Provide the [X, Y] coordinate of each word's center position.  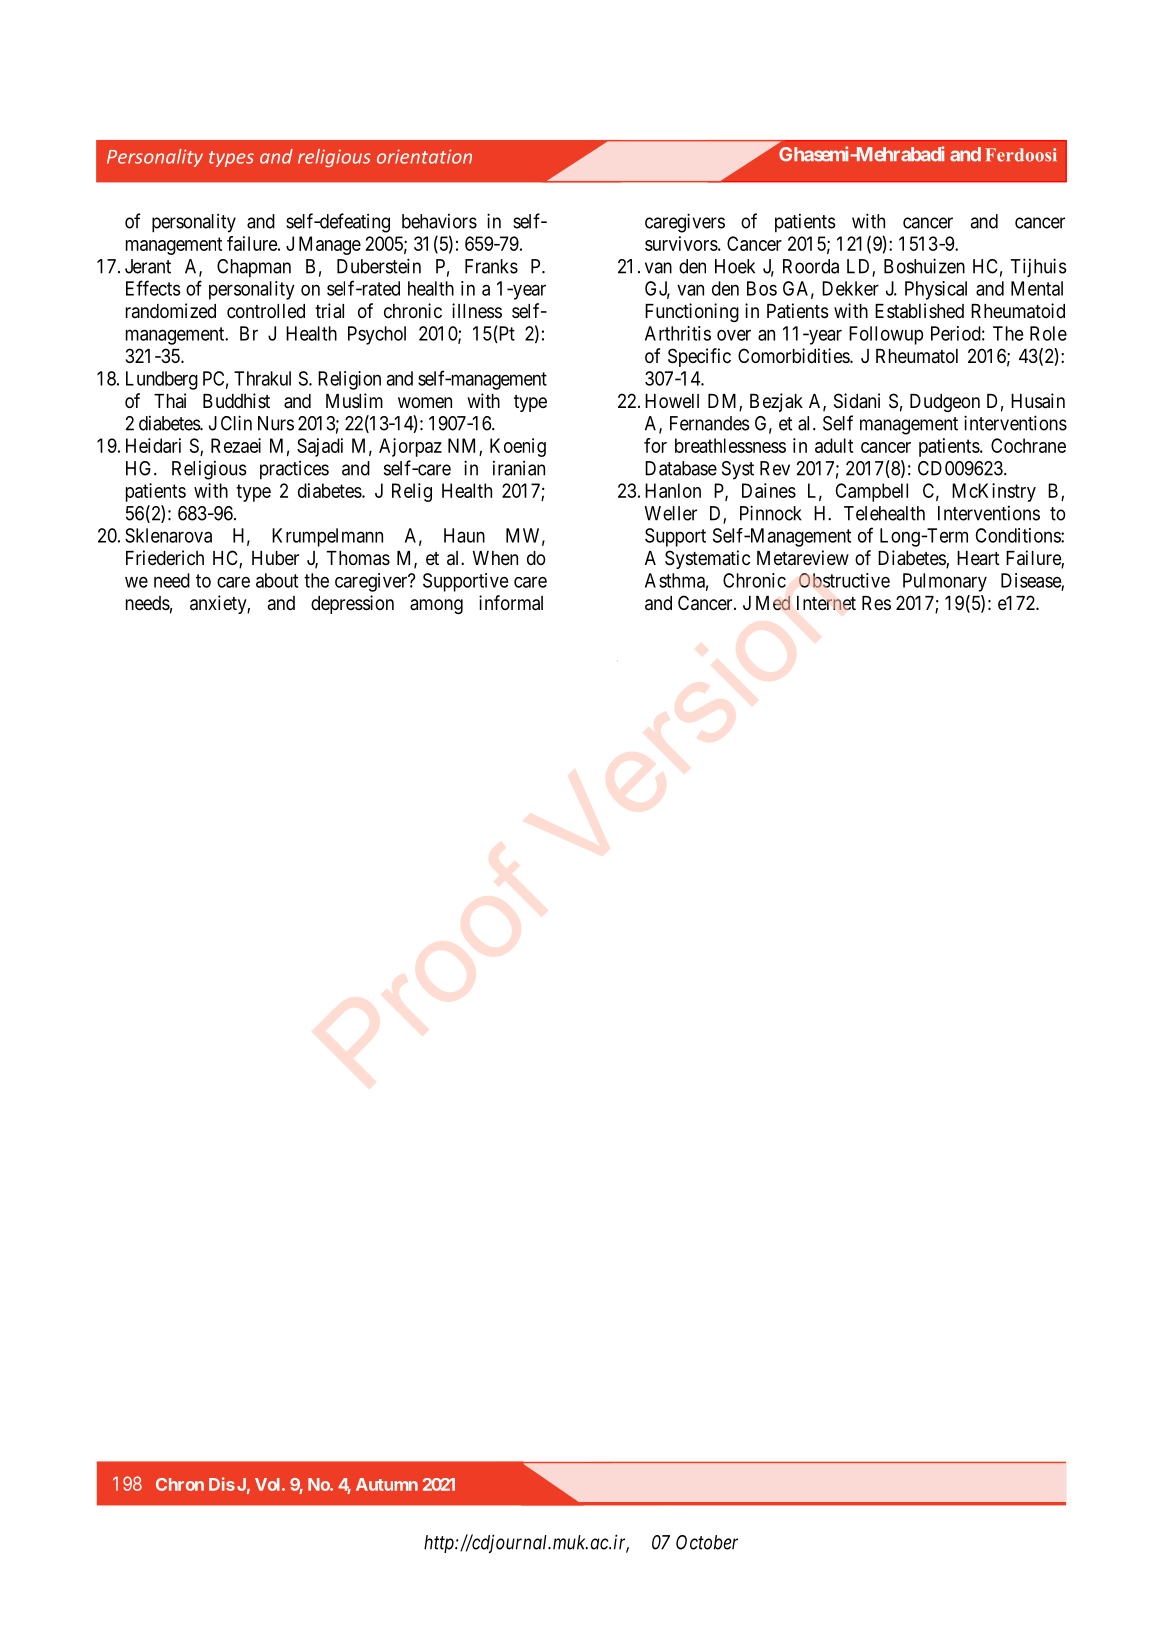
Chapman [254, 268]
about [277, 580]
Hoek [735, 266]
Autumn [387, 1484]
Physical [936, 290]
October [707, 1542]
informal [511, 603]
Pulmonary [945, 582]
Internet [826, 603]
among [436, 606]
